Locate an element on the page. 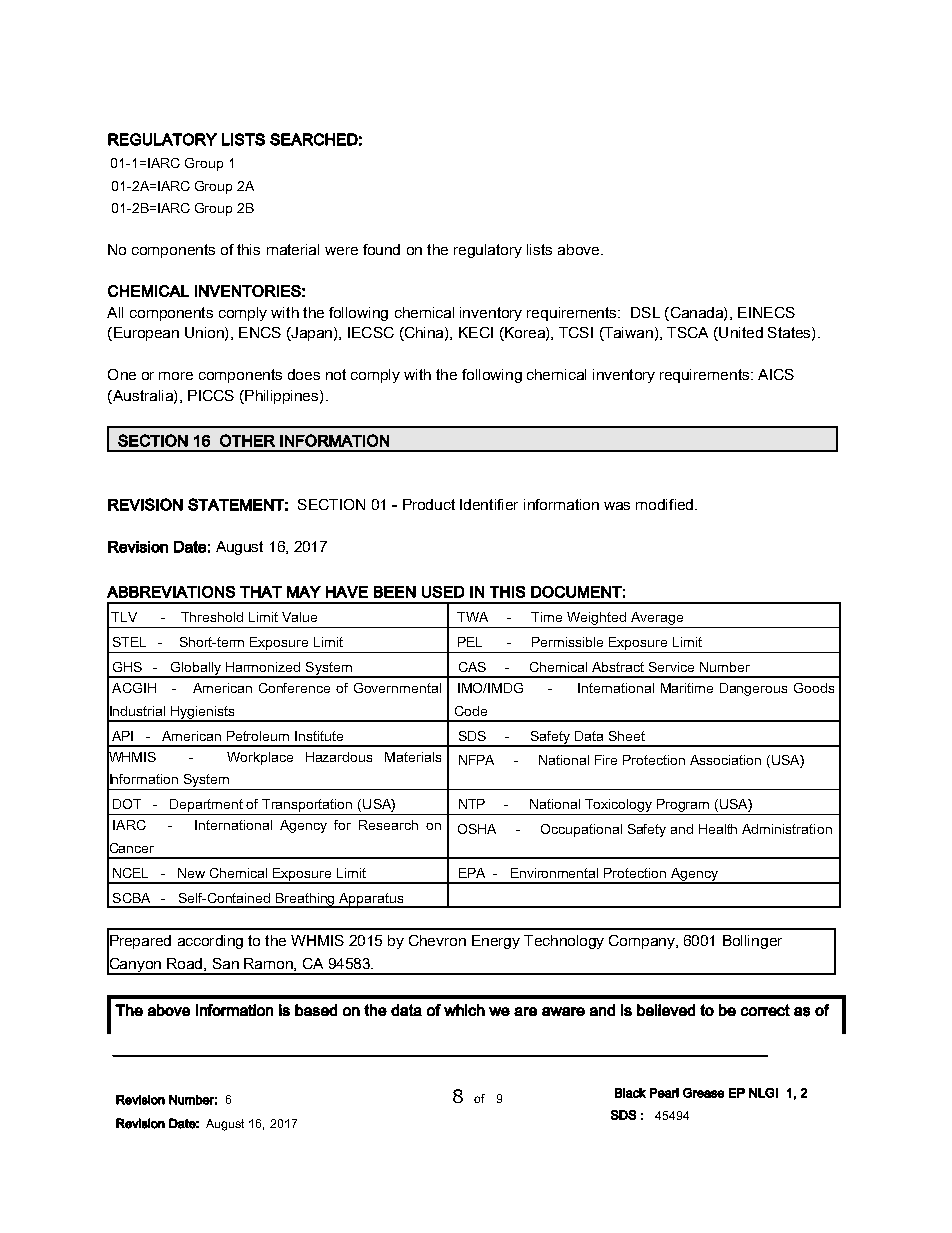 The image size is (952, 1233). Association is located at coordinates (725, 760).
